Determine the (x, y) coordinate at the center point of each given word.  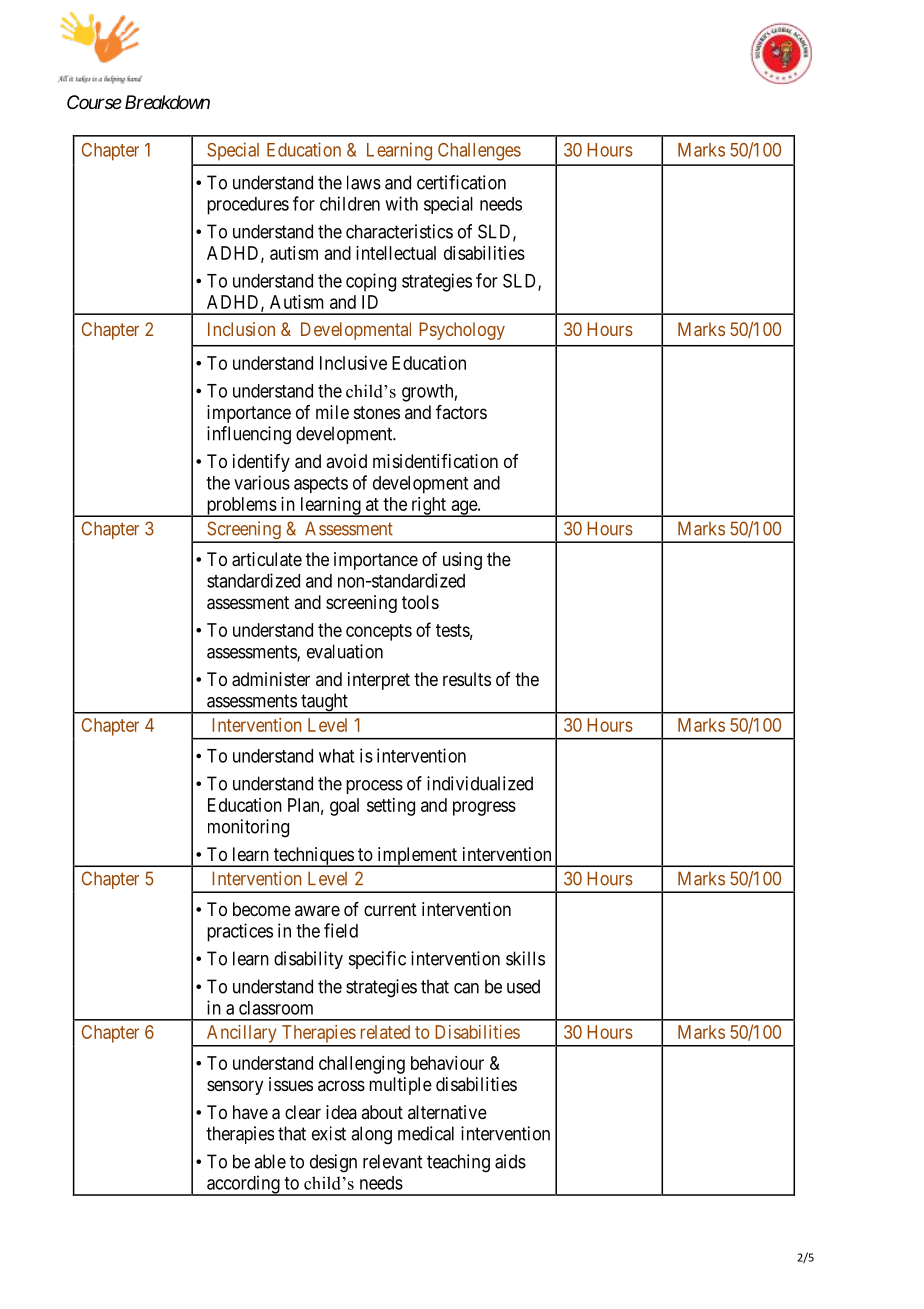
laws (364, 182)
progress (484, 808)
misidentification (435, 461)
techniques (313, 857)
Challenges (479, 152)
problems (241, 507)
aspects (321, 485)
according (243, 1185)
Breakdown (167, 102)
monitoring (248, 828)
